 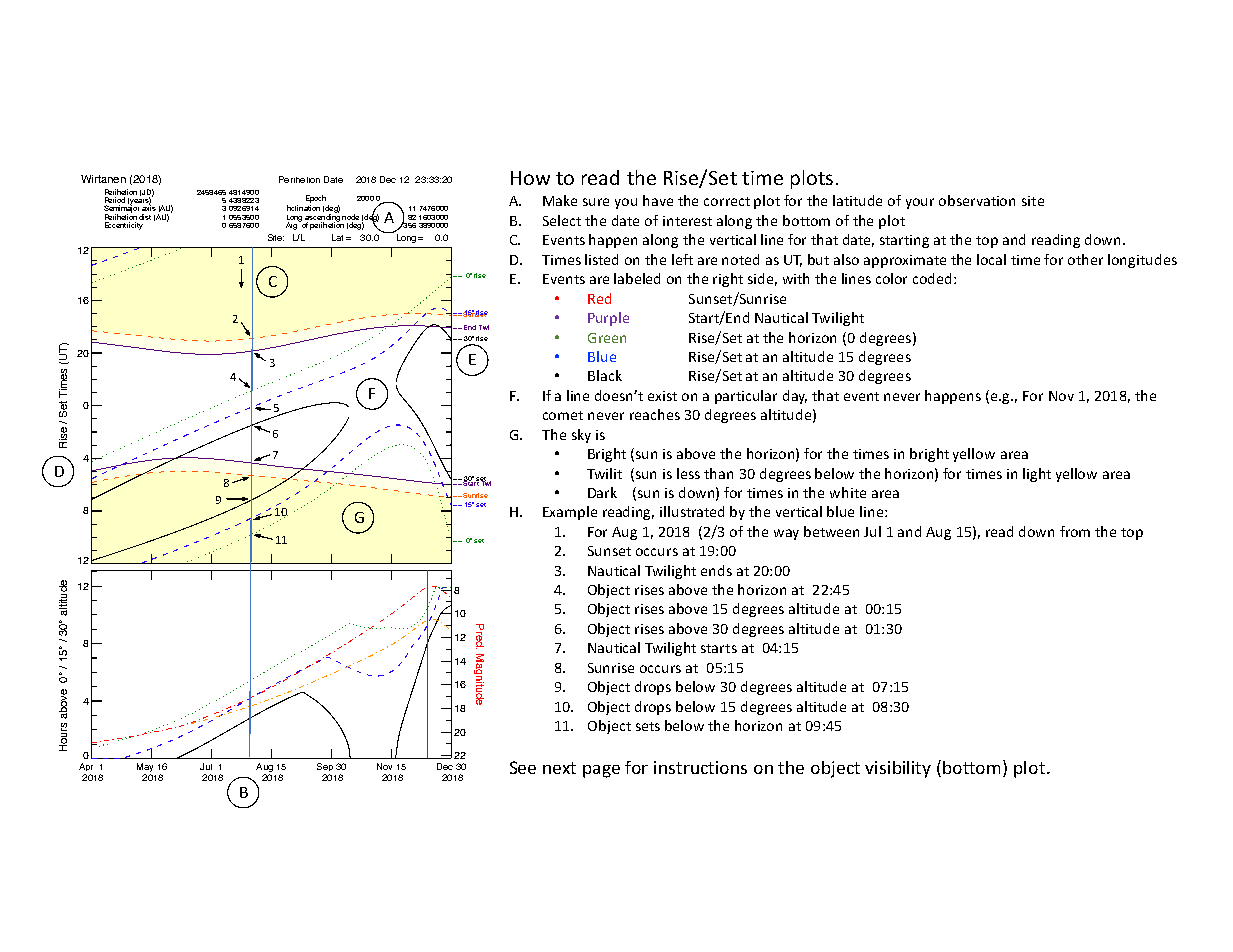 I want to click on axis, so click(x=149, y=207).
